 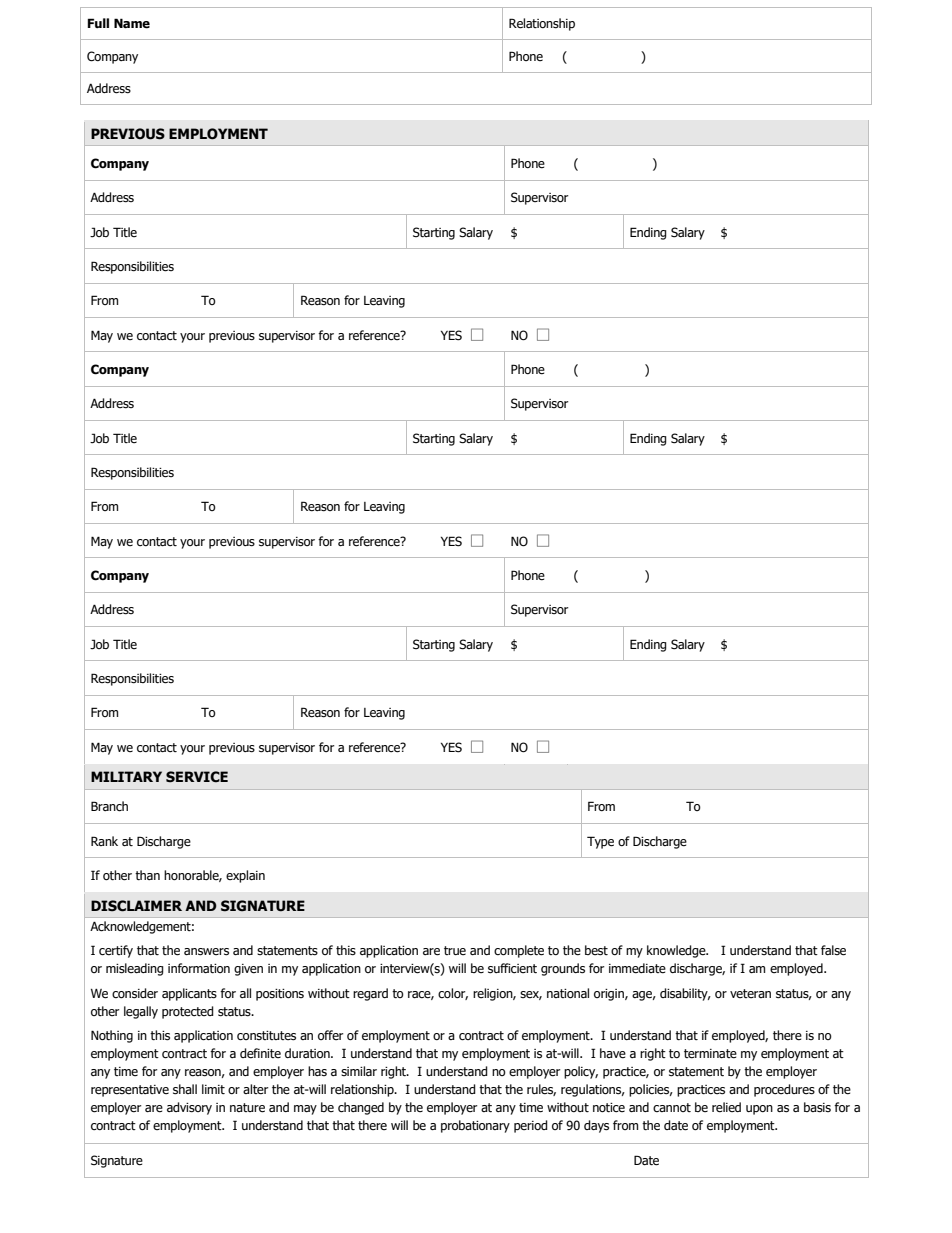 What do you see at coordinates (185, 1089) in the document?
I see `shall` at bounding box center [185, 1089].
